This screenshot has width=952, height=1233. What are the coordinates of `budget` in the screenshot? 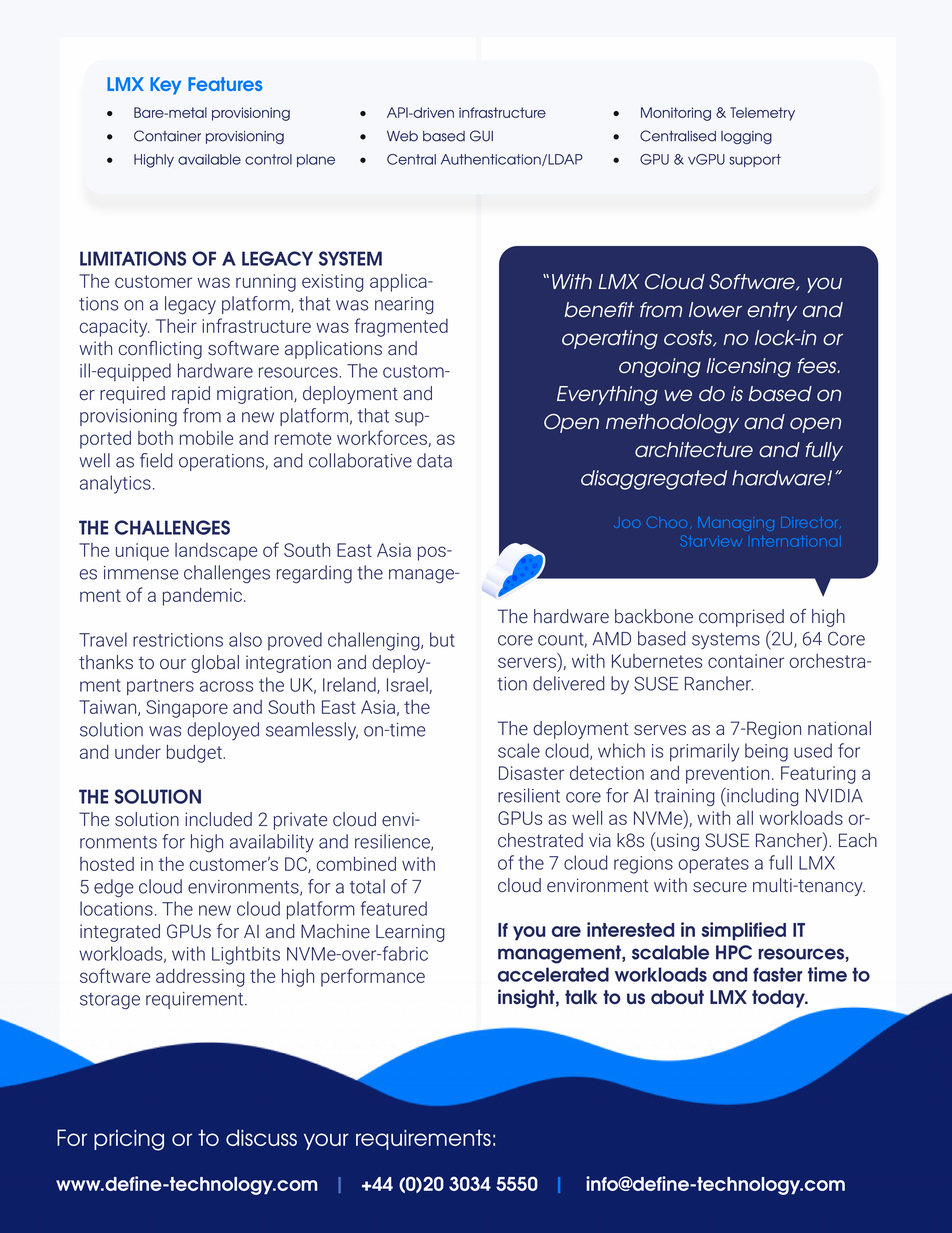 It's located at (195, 754).
